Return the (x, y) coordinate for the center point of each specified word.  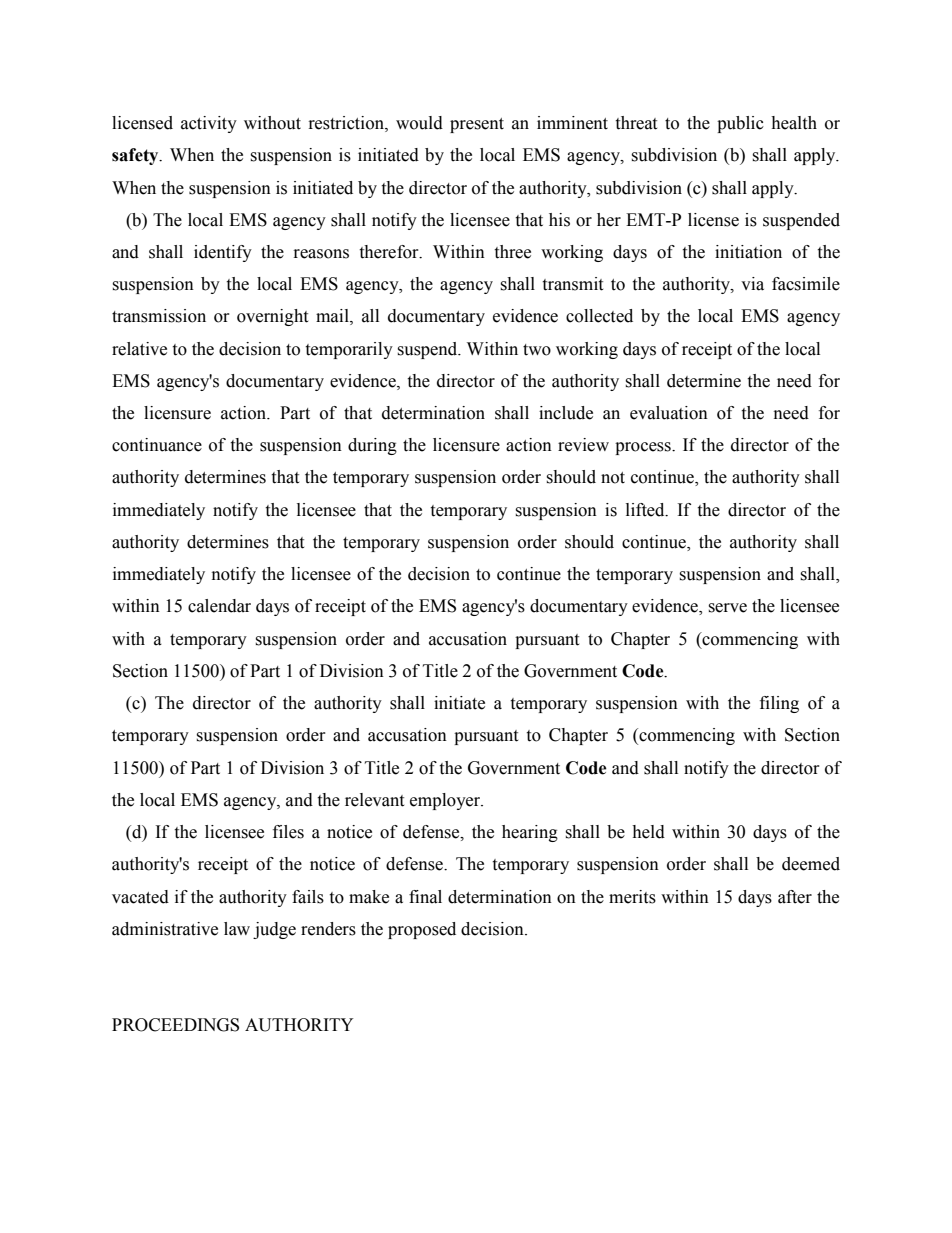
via (752, 284)
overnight (272, 317)
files (288, 832)
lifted (646, 510)
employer (446, 801)
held (648, 832)
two (537, 350)
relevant (374, 800)
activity (209, 124)
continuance (157, 445)
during (372, 446)
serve (727, 608)
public (740, 124)
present (477, 125)
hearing (530, 833)
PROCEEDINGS (175, 1025)
